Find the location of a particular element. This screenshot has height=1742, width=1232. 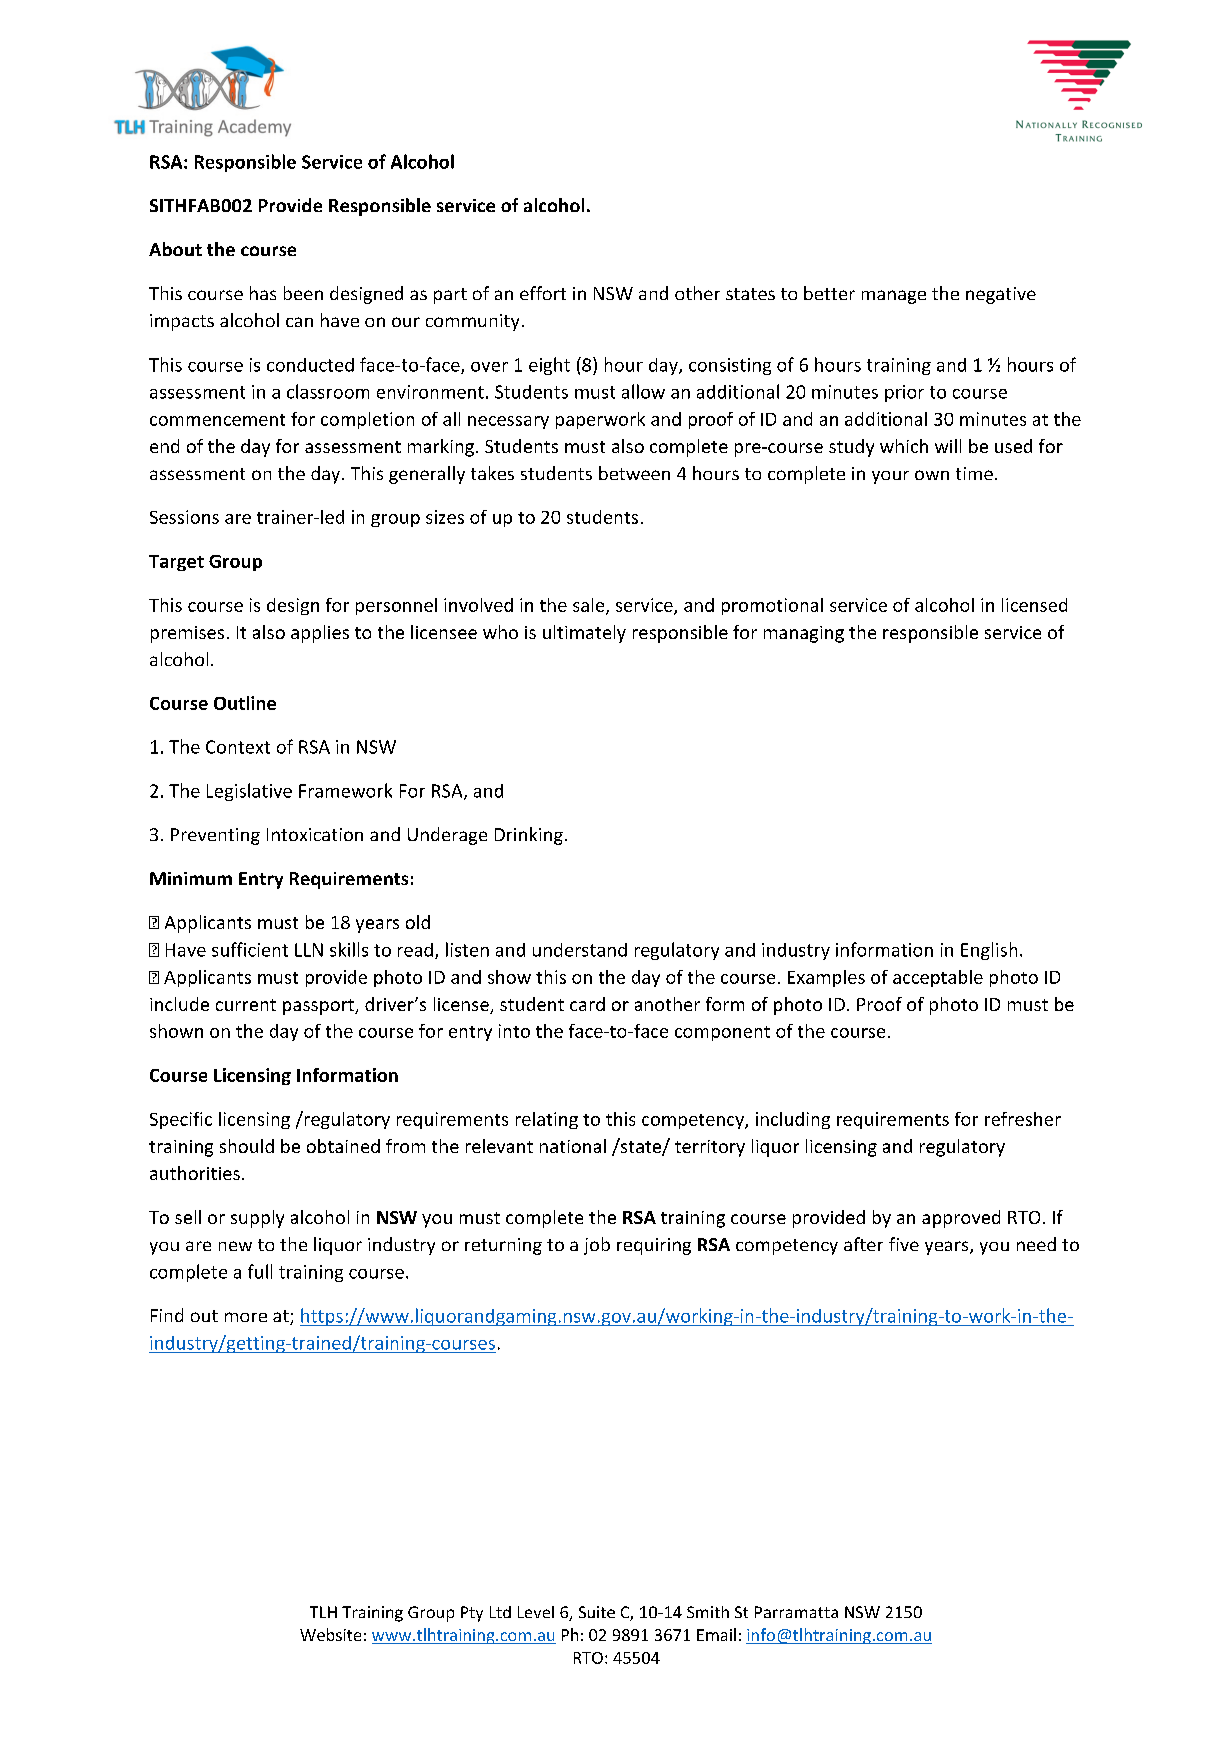

manage is located at coordinates (894, 297).
